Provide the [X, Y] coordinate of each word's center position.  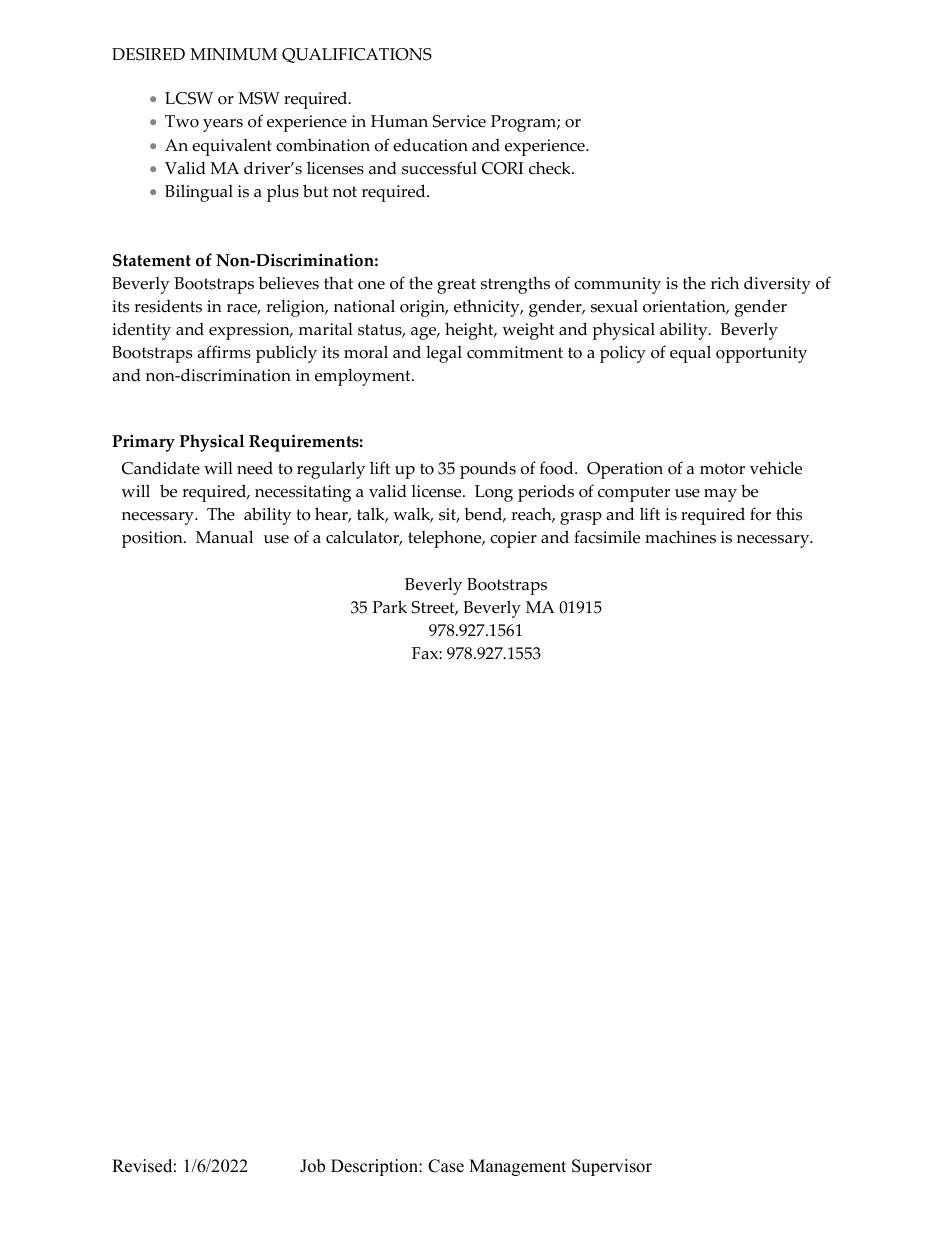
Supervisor [612, 1167]
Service [459, 121]
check [551, 168]
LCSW [189, 98]
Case [446, 1166]
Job [312, 1166]
